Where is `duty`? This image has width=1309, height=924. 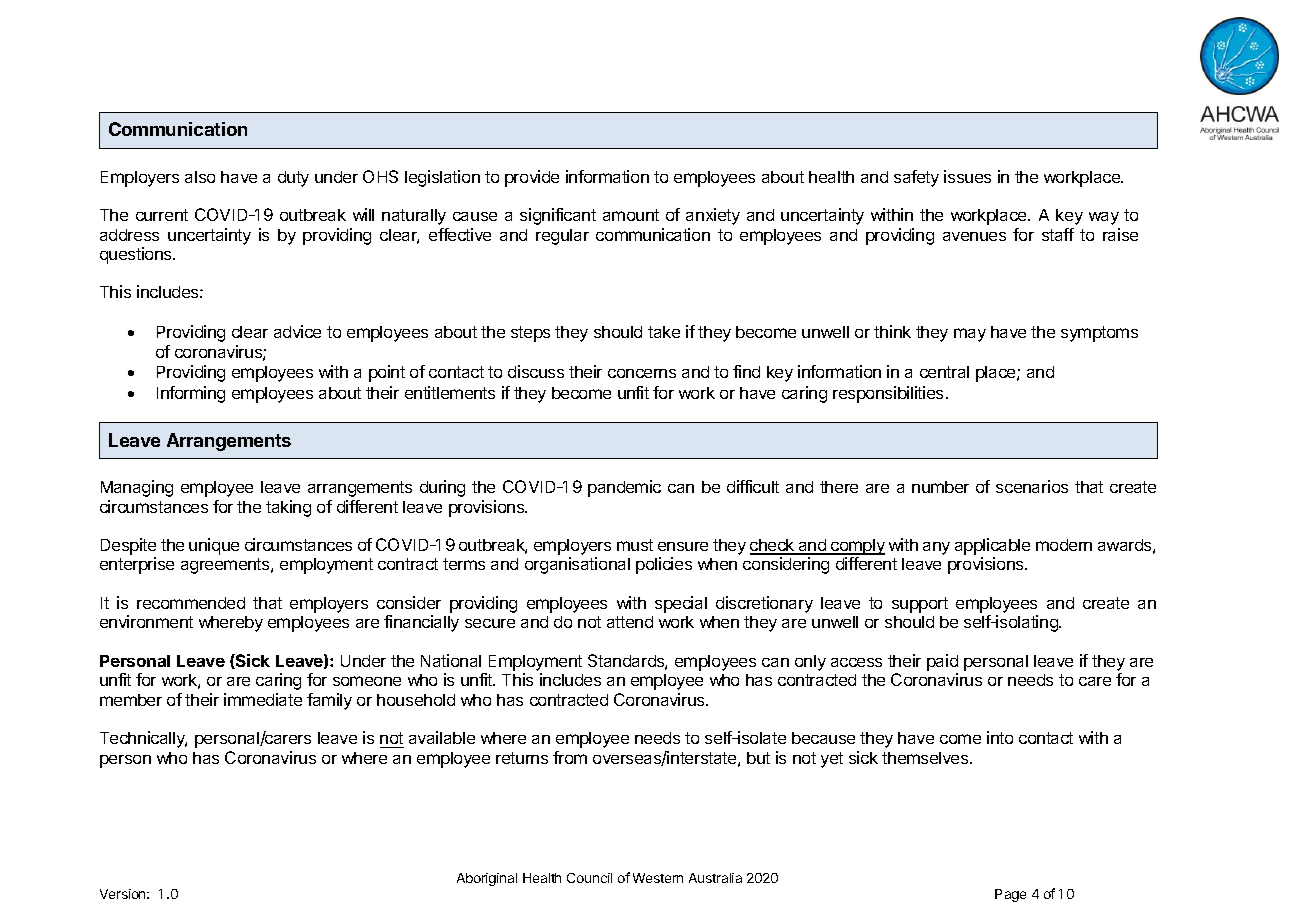
duty is located at coordinates (293, 179).
